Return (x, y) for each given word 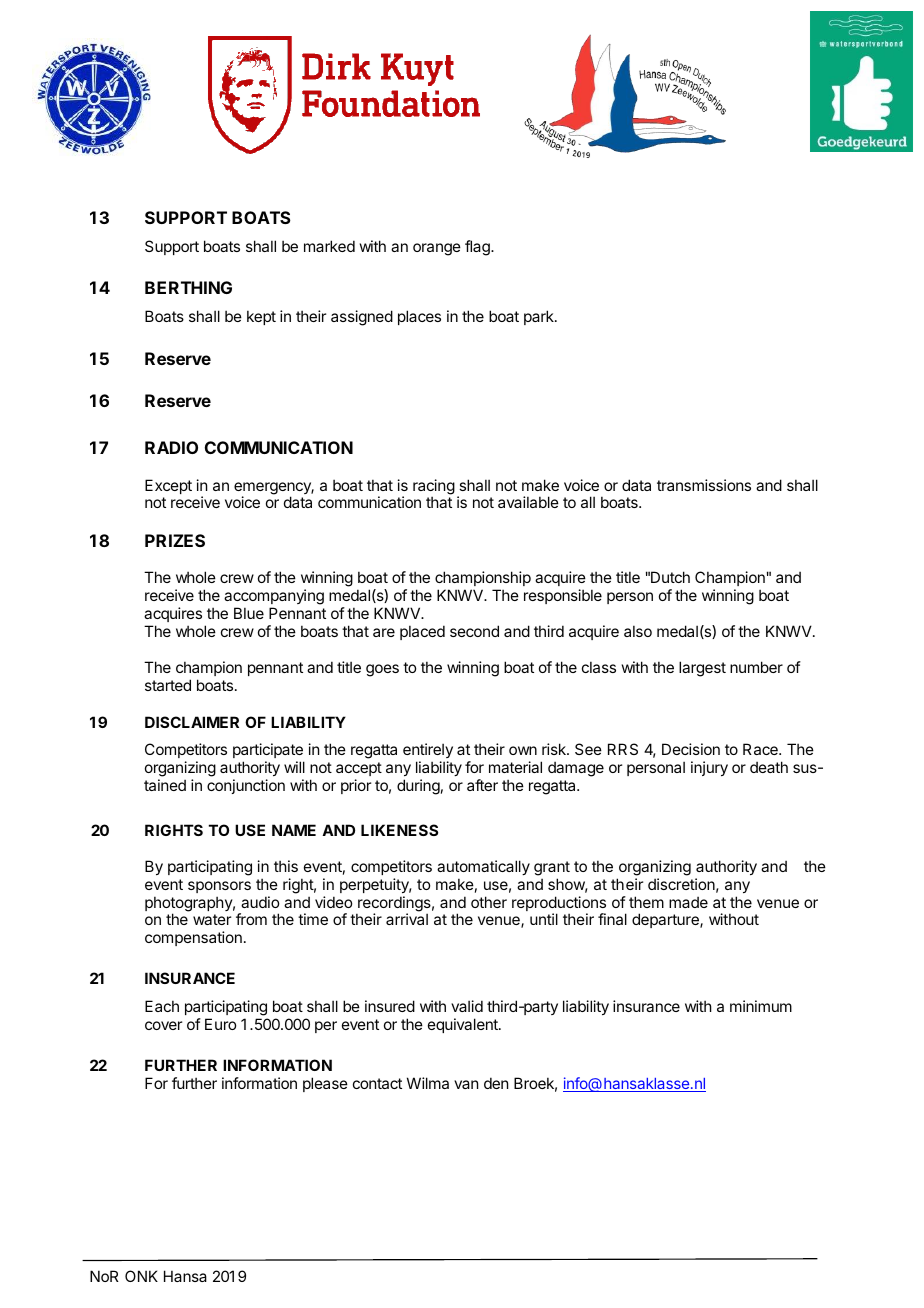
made (688, 902)
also (638, 631)
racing (434, 488)
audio (260, 902)
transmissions (704, 485)
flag (478, 248)
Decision (691, 749)
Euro (220, 1024)
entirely (428, 752)
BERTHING (188, 287)
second (474, 631)
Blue (249, 613)
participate (268, 752)
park (540, 317)
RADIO (171, 447)
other (489, 902)
